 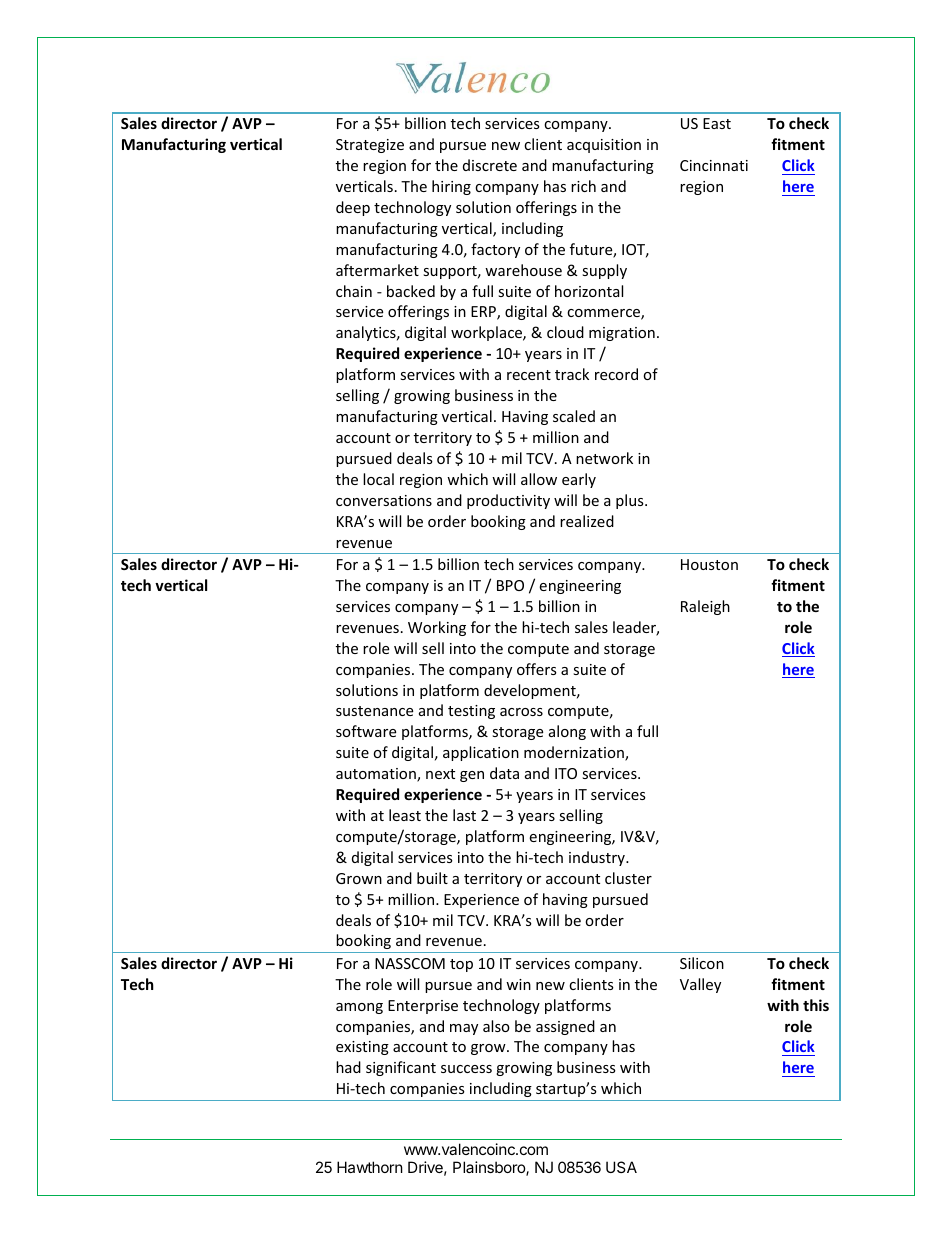 I want to click on Hawthorn, so click(x=370, y=1167).
